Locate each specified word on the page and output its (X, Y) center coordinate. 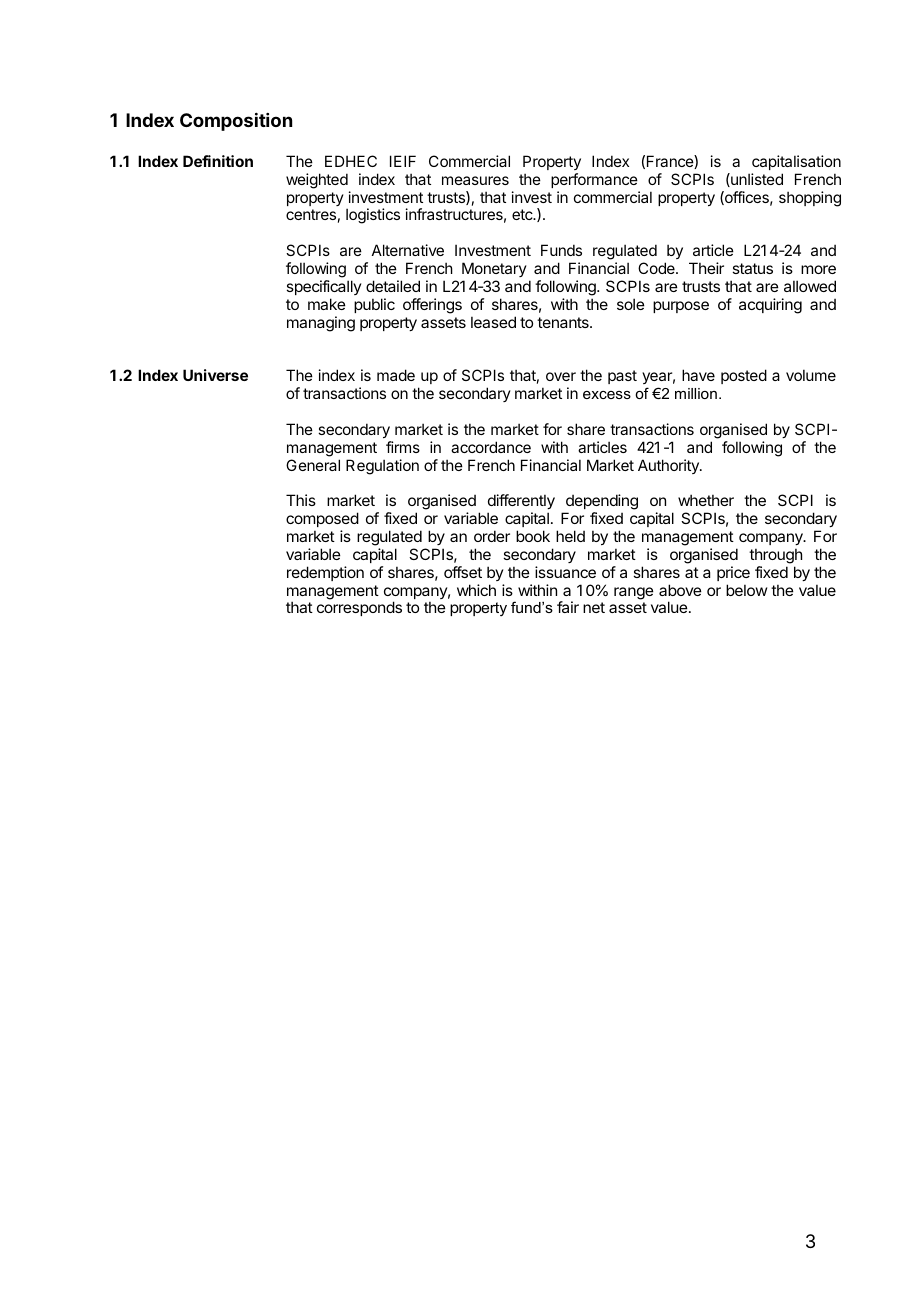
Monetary (494, 269)
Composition (236, 122)
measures (475, 180)
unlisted (756, 180)
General (313, 465)
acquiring (770, 306)
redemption (325, 573)
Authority (669, 466)
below (746, 590)
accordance (491, 447)
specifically (324, 287)
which (476, 590)
